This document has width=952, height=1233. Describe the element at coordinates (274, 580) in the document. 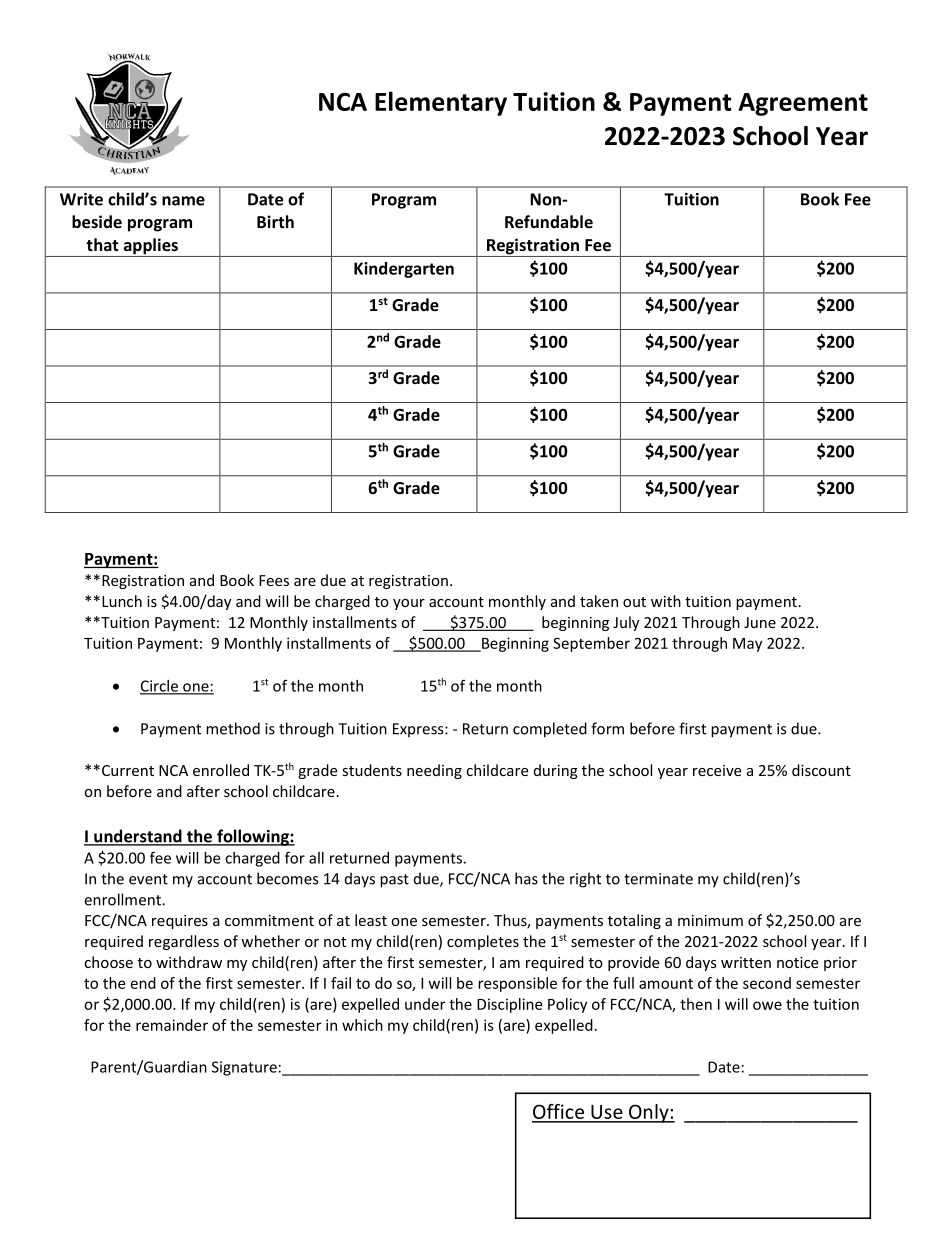

I see `Fees` at that location.
